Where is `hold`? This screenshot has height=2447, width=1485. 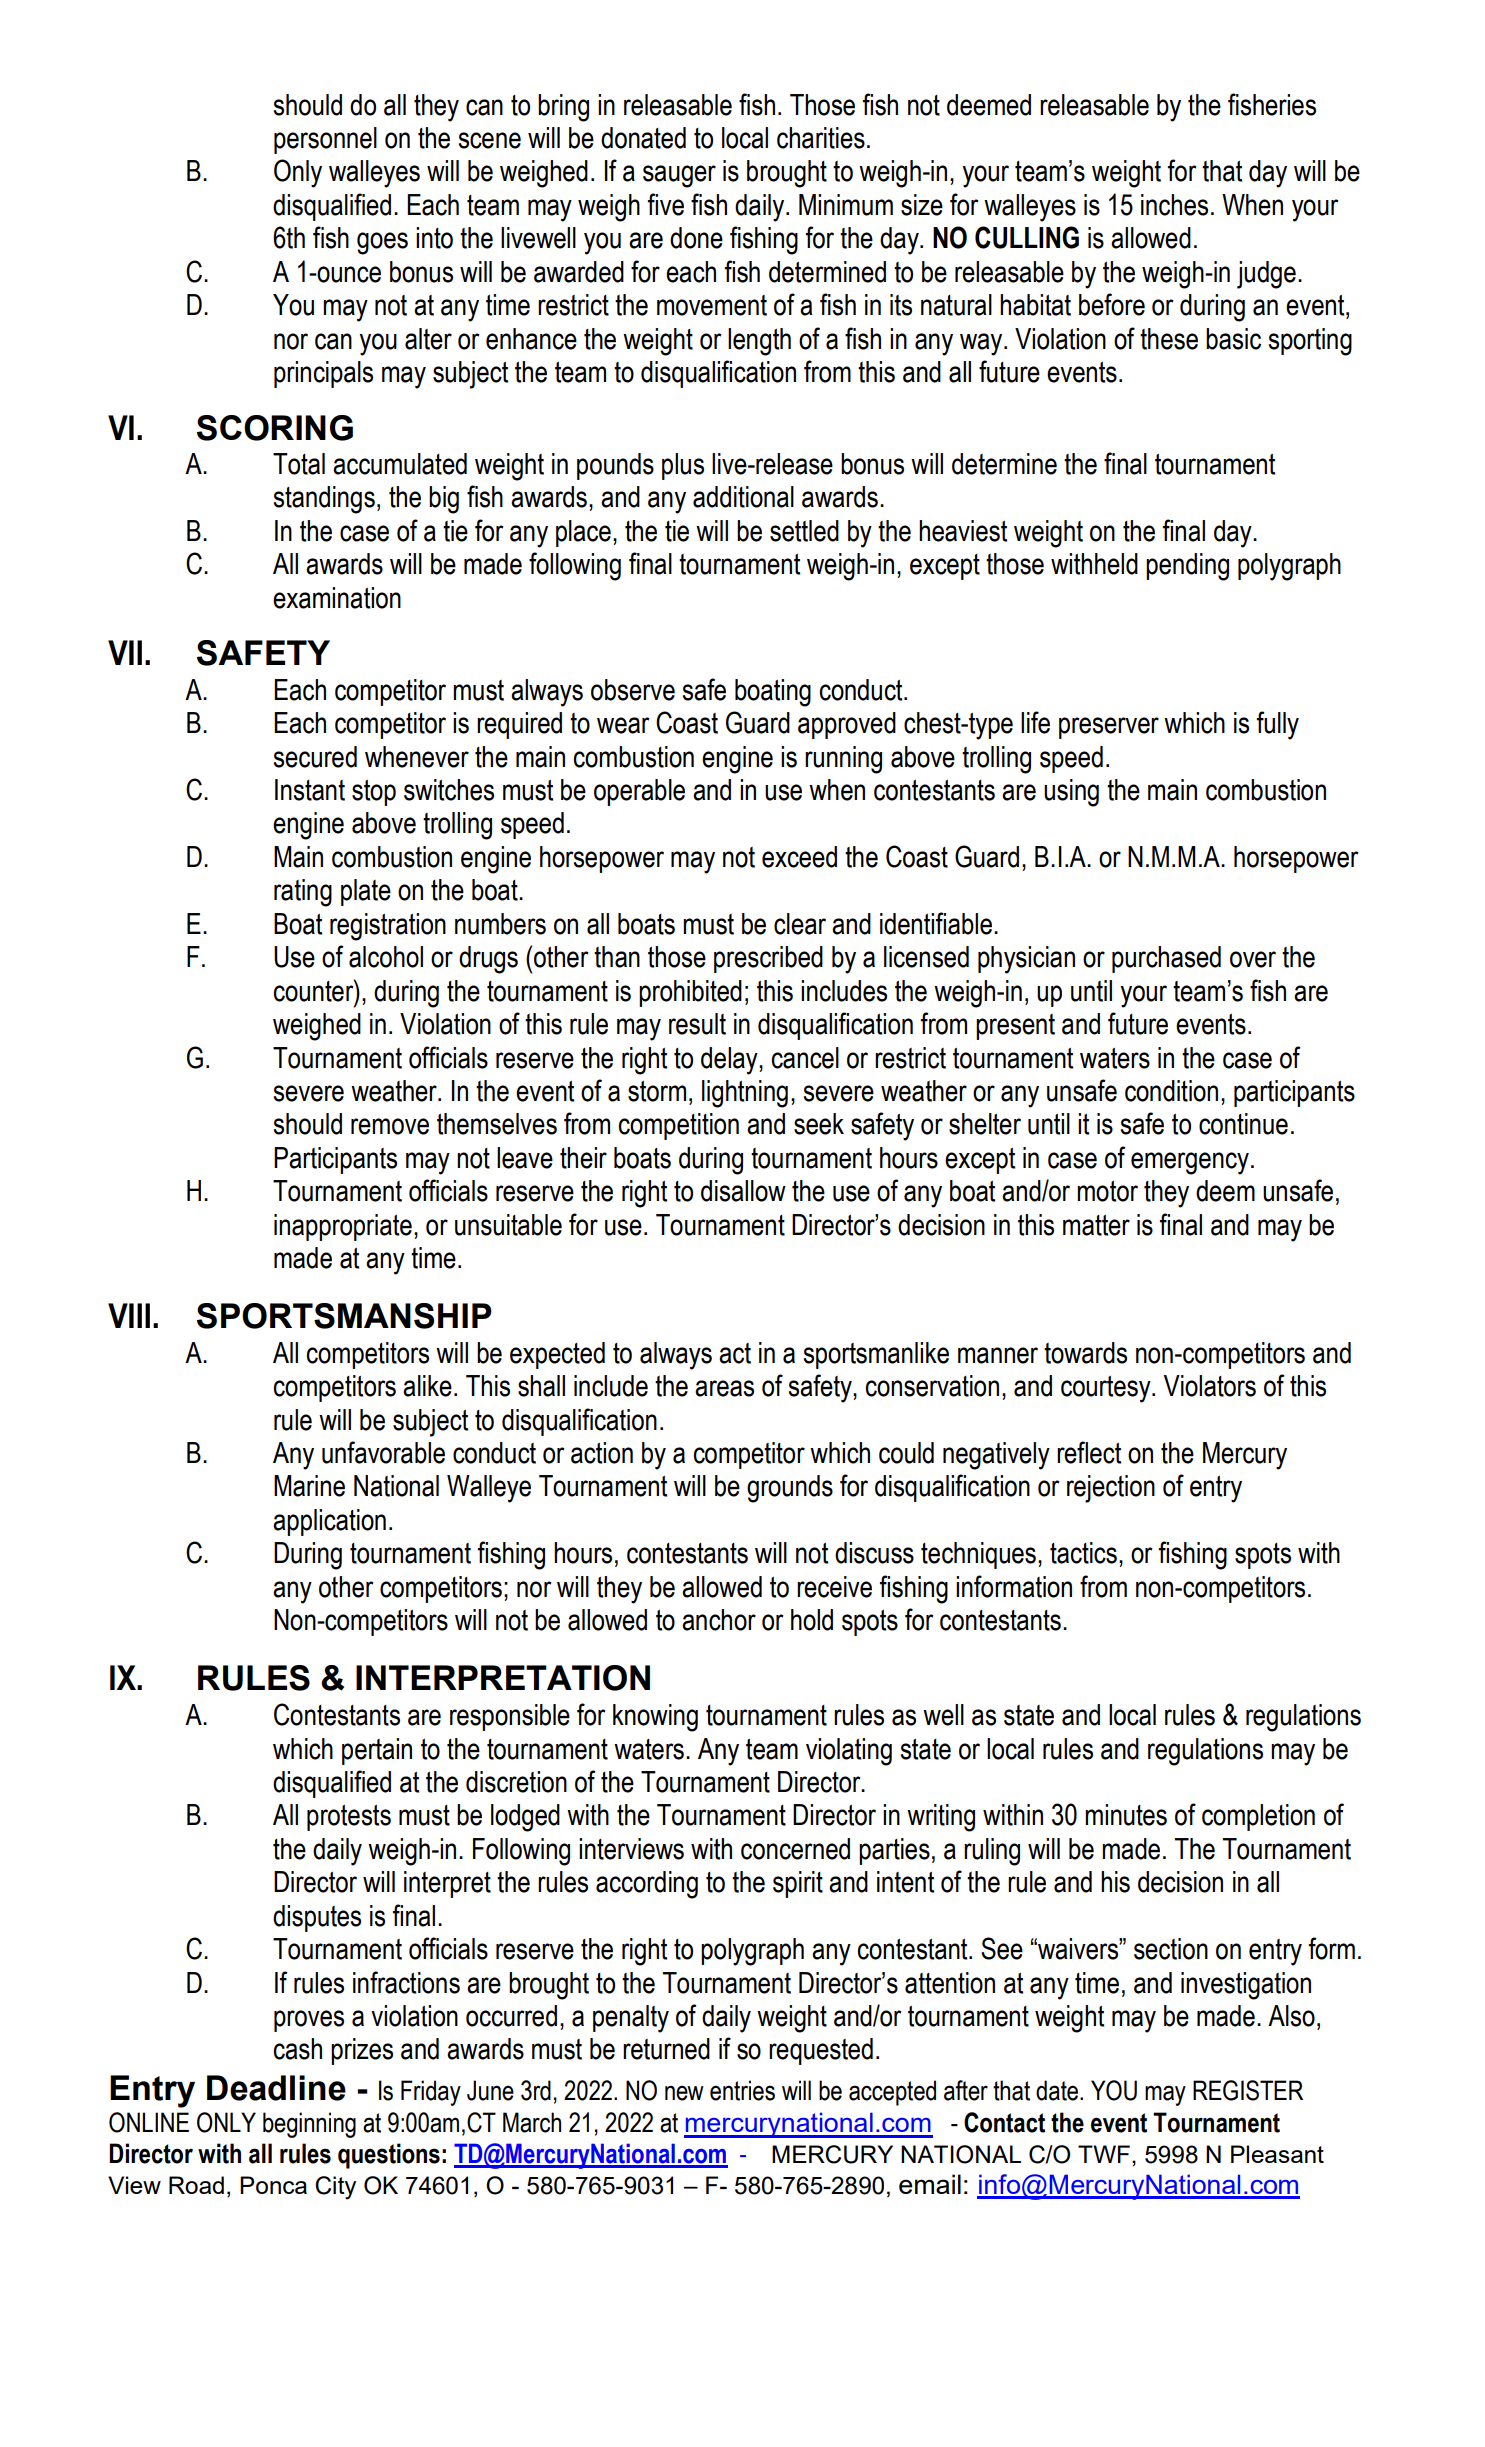
hold is located at coordinates (812, 1620).
